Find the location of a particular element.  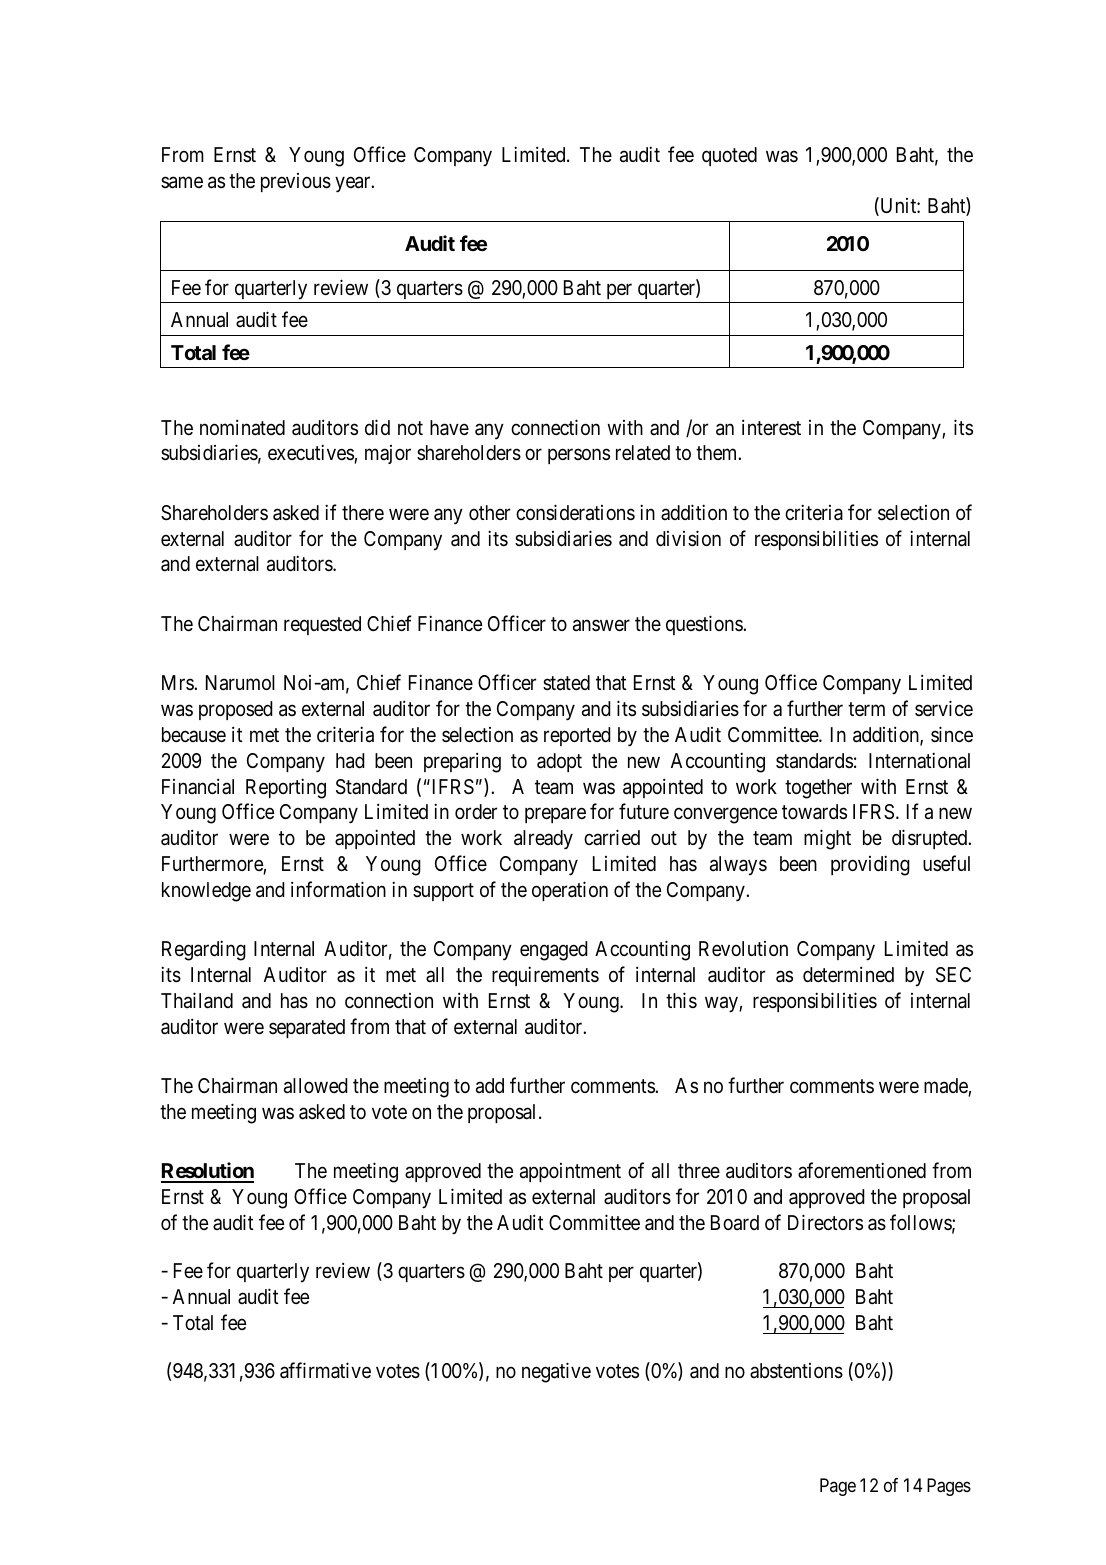

requested is located at coordinates (322, 625).
